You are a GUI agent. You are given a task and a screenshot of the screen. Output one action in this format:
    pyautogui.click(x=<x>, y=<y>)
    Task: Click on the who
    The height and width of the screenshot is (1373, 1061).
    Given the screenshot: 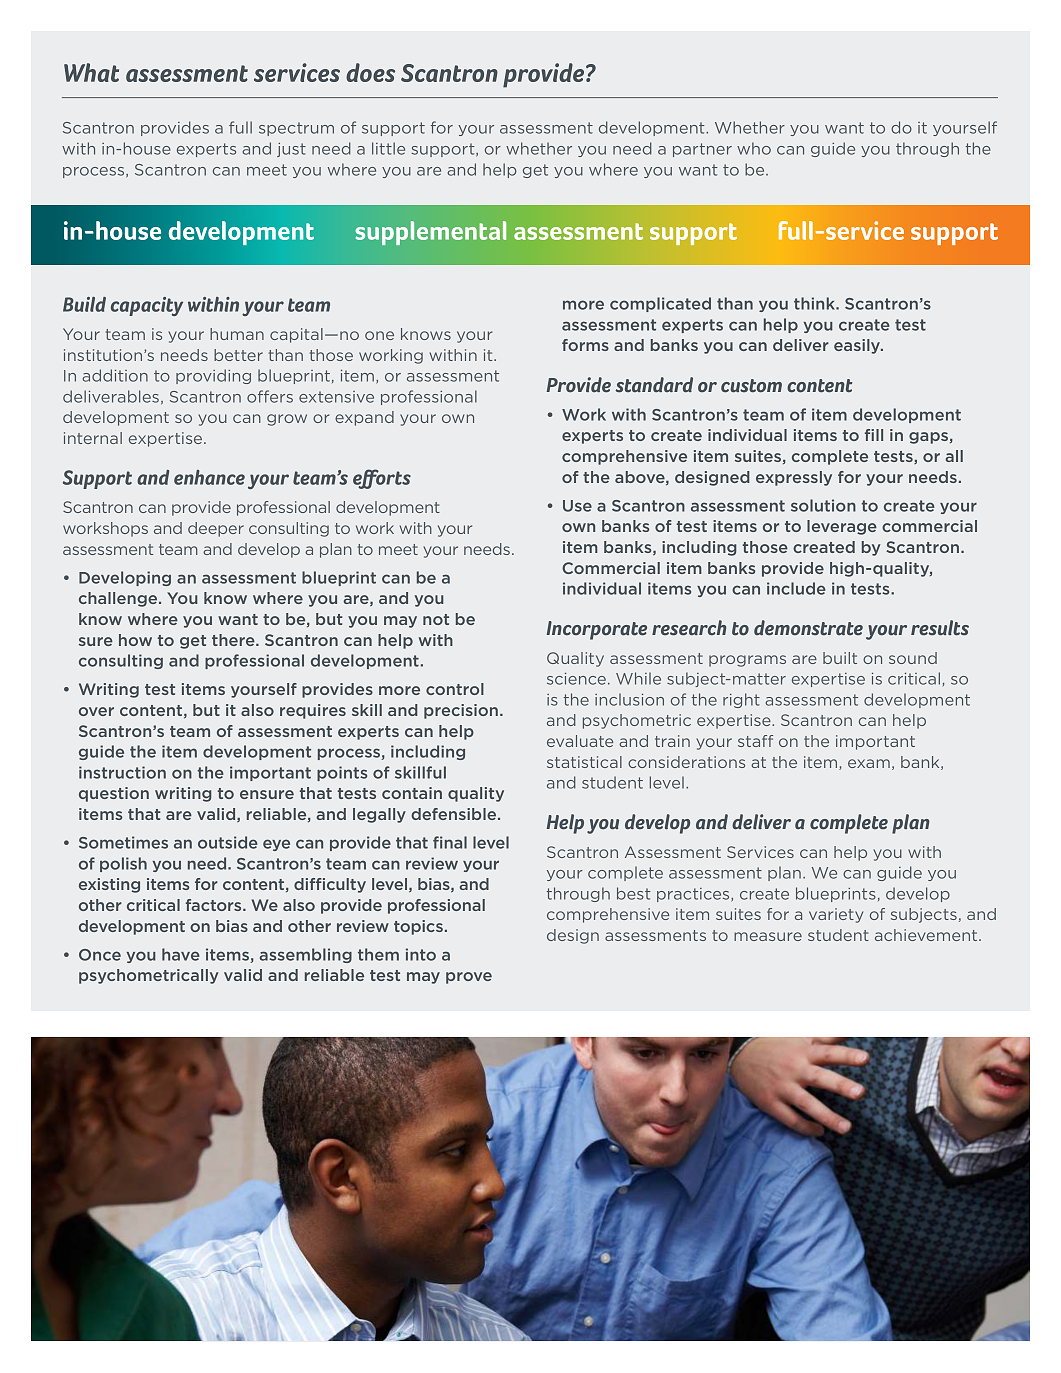 What is the action you would take?
    pyautogui.click(x=754, y=148)
